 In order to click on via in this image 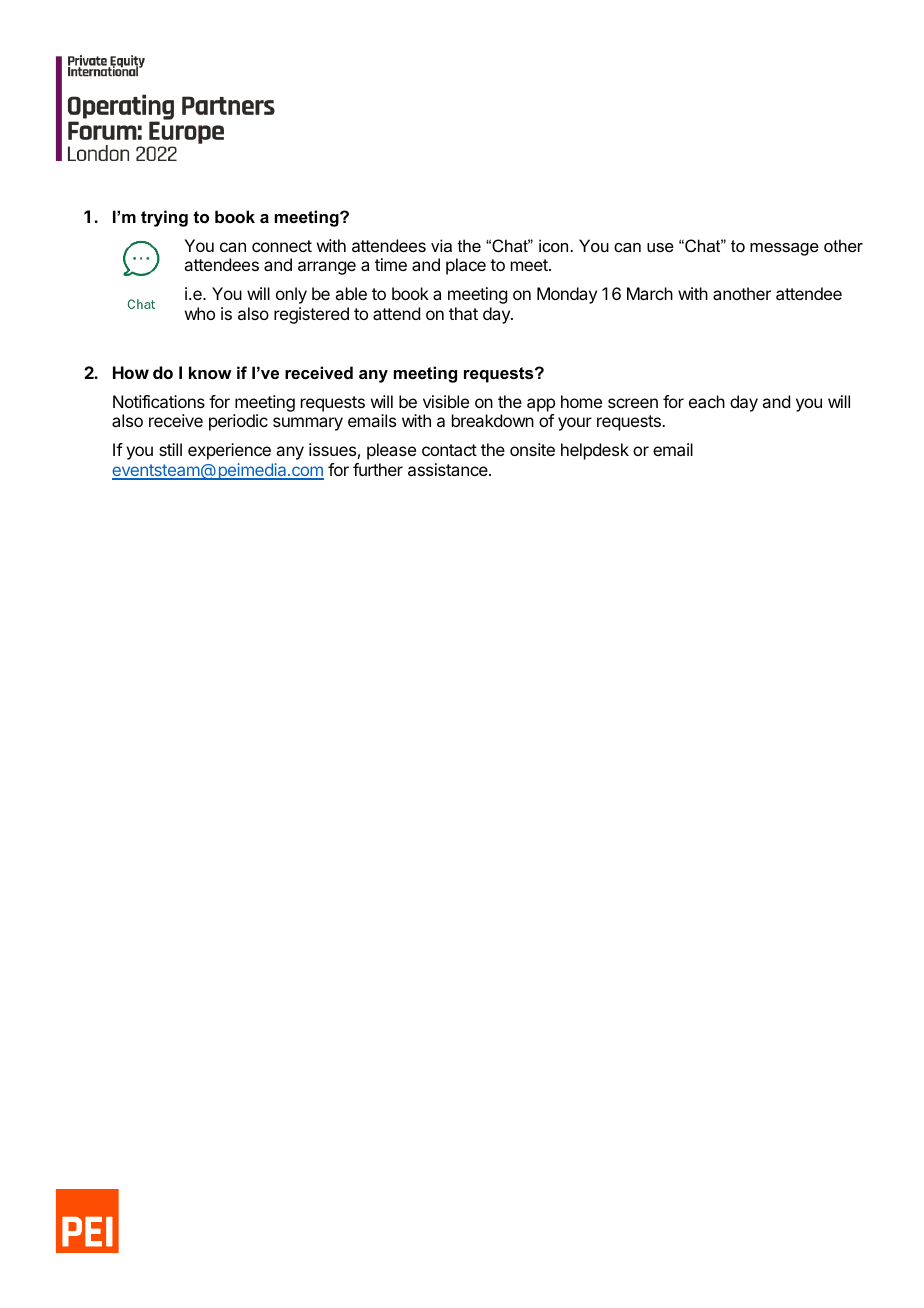, I will do `click(441, 245)`.
